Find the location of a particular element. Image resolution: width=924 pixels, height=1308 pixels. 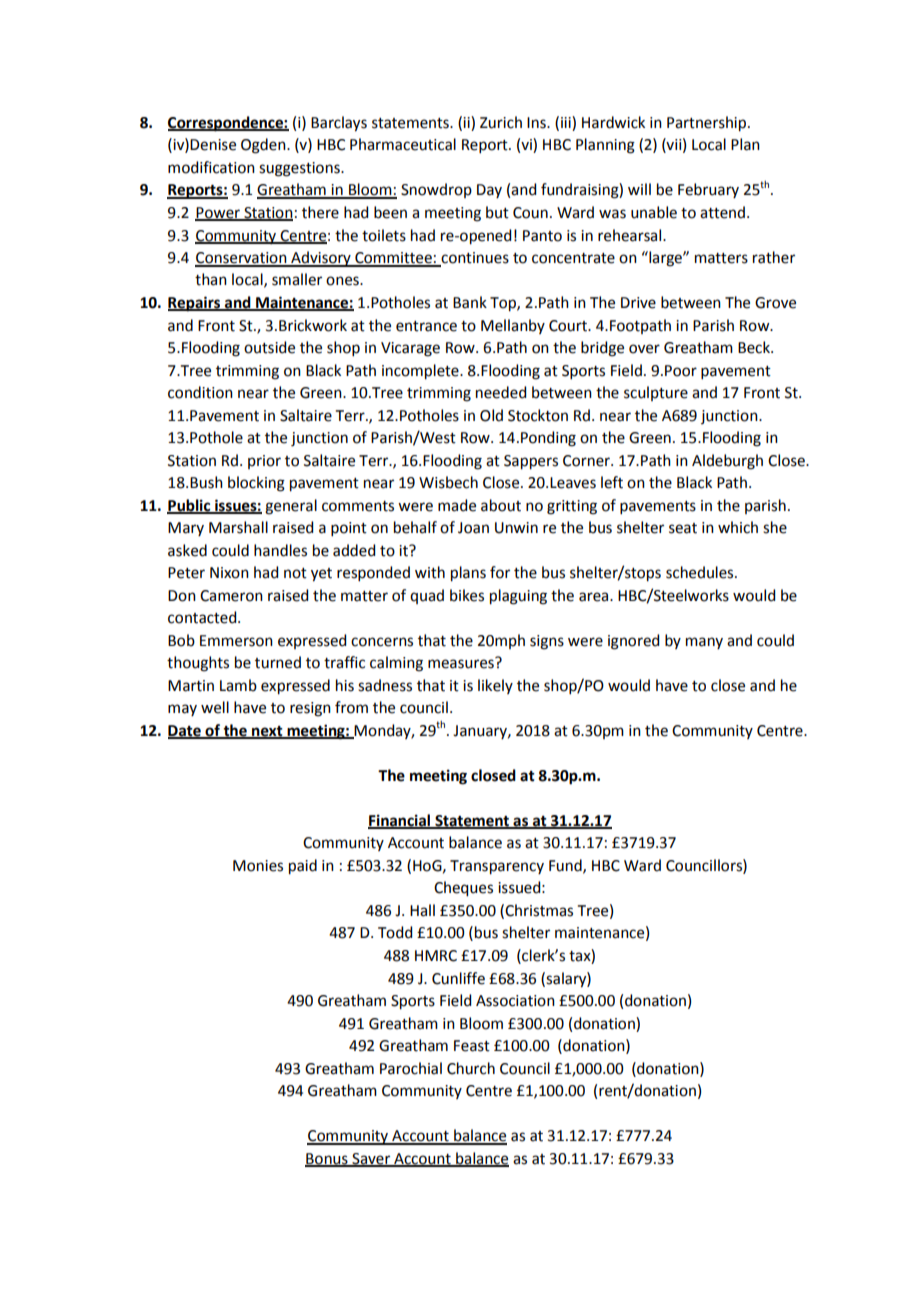

condition is located at coordinates (200, 392).
